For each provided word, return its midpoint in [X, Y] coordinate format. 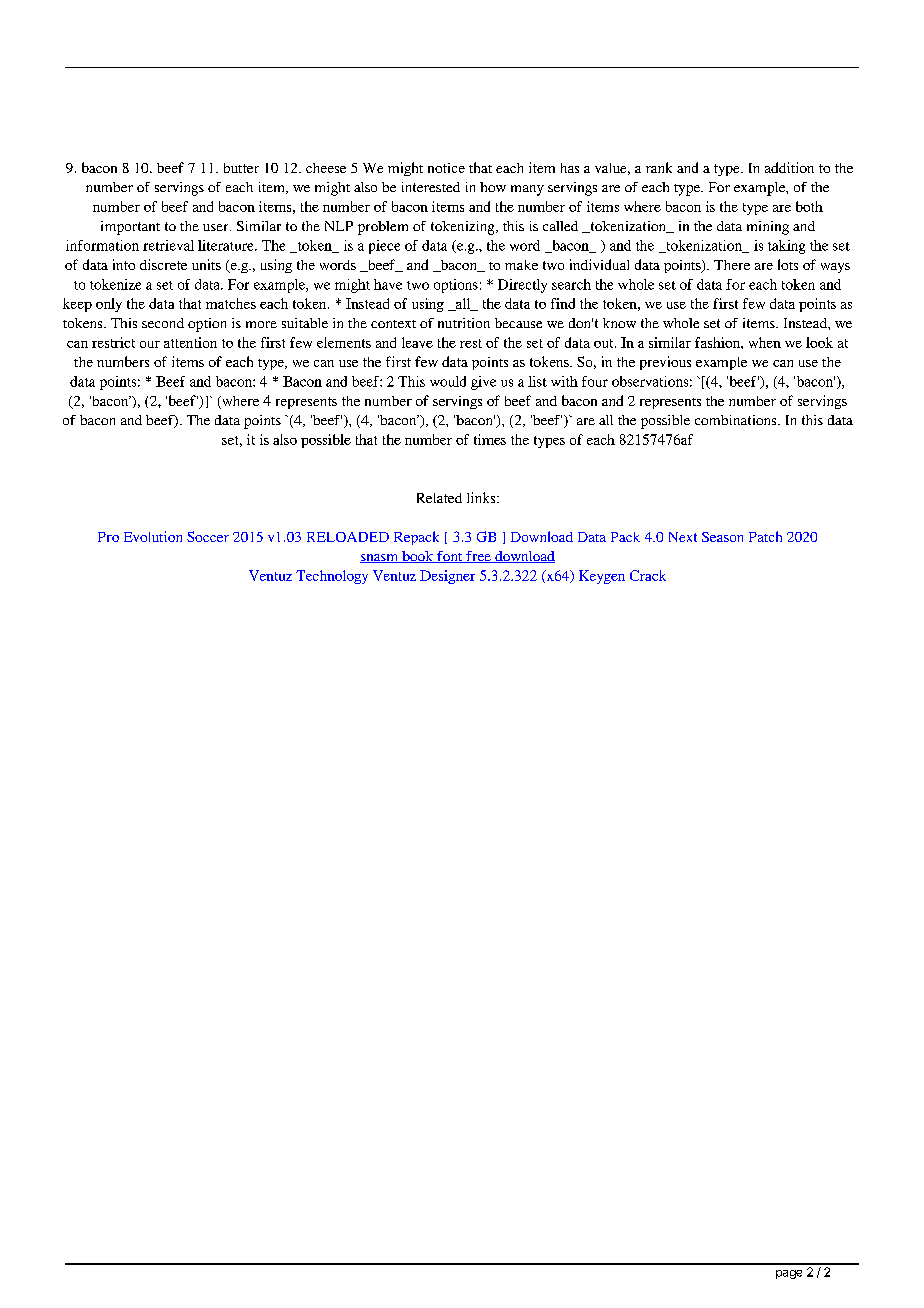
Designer [447, 577]
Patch [765, 536]
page [789, 1274]
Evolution [153, 536]
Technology [332, 577]
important [130, 228]
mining [768, 228]
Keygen [602, 577]
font [450, 557]
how [493, 187]
